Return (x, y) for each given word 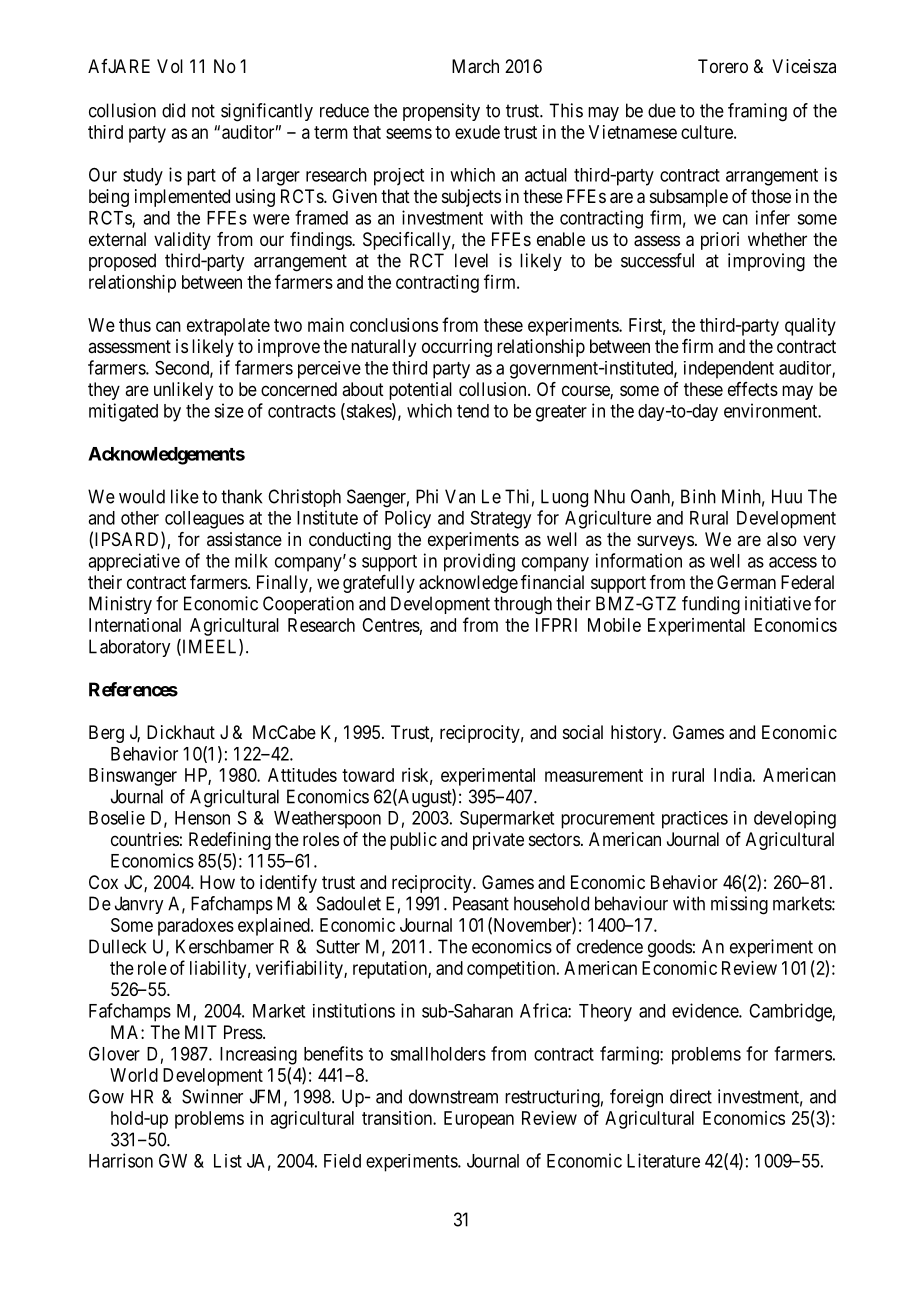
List (228, 1161)
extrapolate (228, 327)
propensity (441, 112)
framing (757, 112)
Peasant (481, 903)
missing (739, 905)
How (217, 882)
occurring (457, 348)
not (203, 111)
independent (729, 370)
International (135, 625)
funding (711, 605)
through (523, 605)
